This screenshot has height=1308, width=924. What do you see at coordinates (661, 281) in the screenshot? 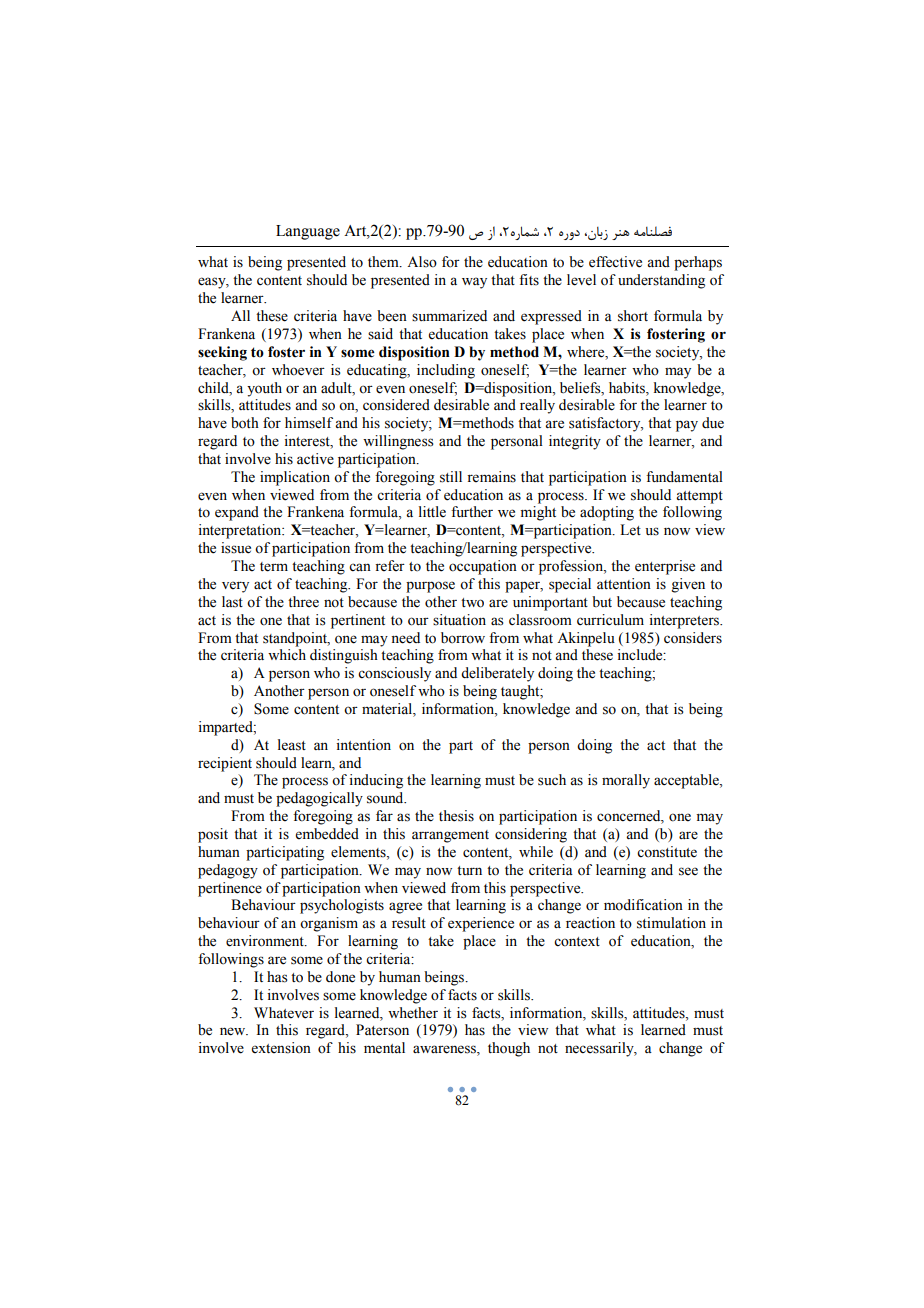
I see `understanding` at bounding box center [661, 281].
